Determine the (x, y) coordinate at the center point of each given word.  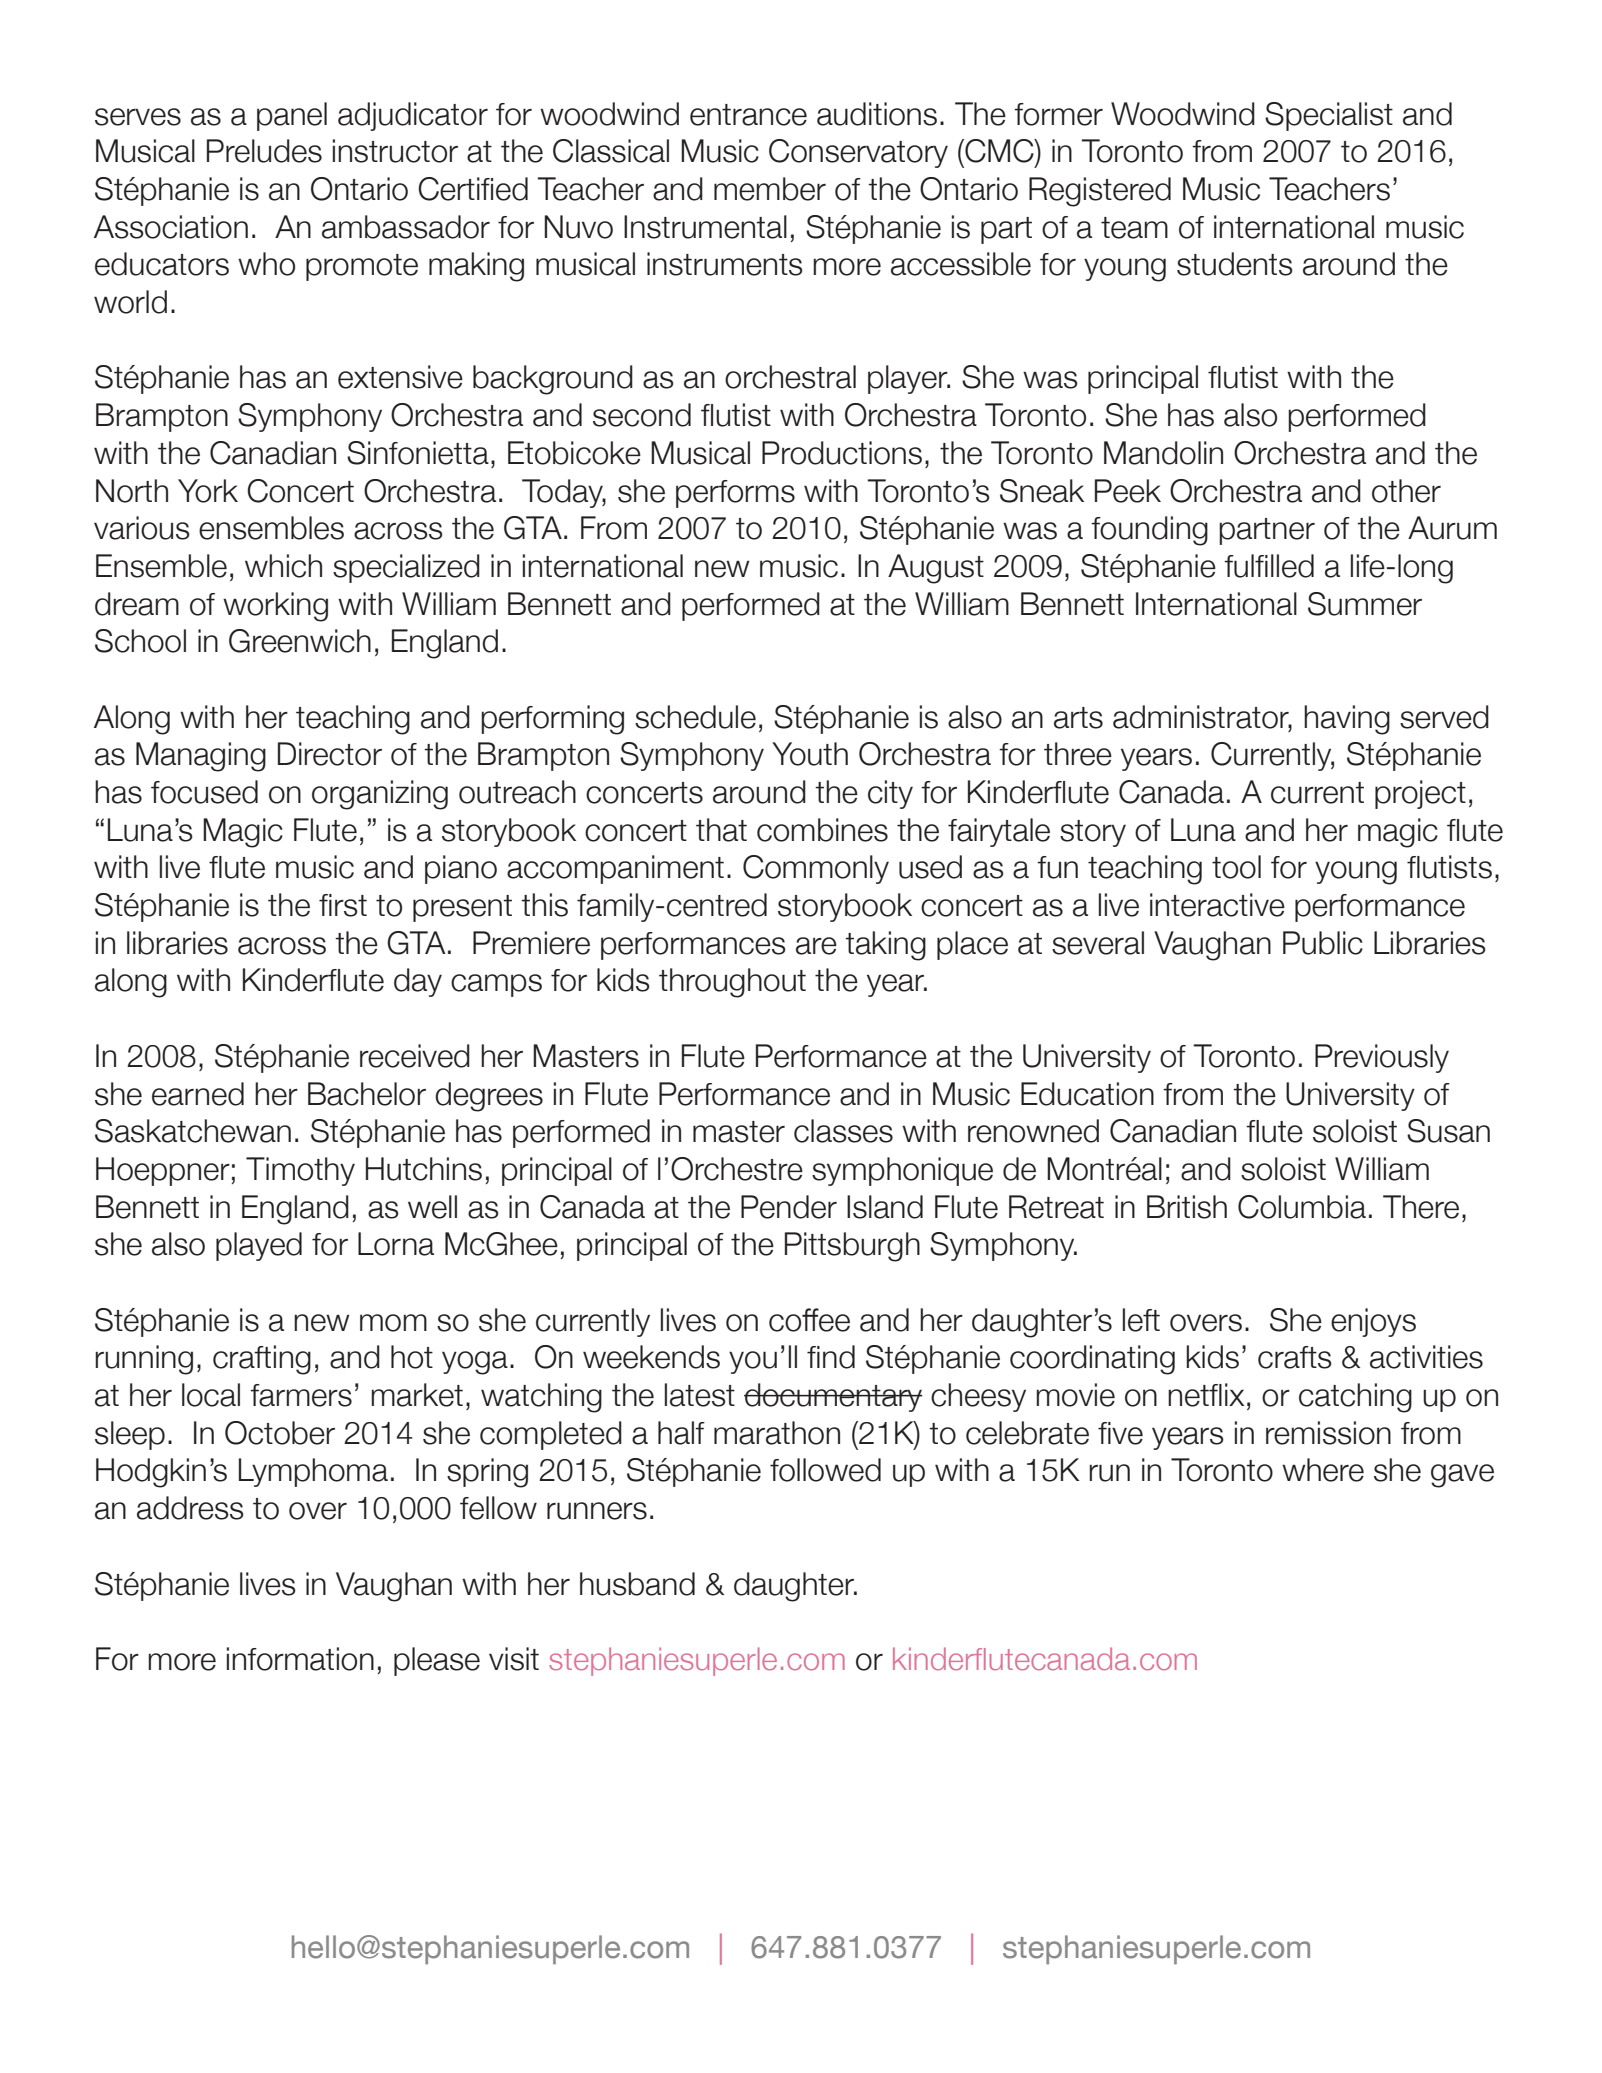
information (300, 1659)
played (259, 1246)
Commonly (816, 869)
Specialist (1329, 116)
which (283, 566)
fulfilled (1269, 566)
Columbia (1302, 1207)
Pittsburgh (852, 1247)
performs (735, 494)
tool (1236, 867)
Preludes (264, 151)
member (770, 189)
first (343, 905)
